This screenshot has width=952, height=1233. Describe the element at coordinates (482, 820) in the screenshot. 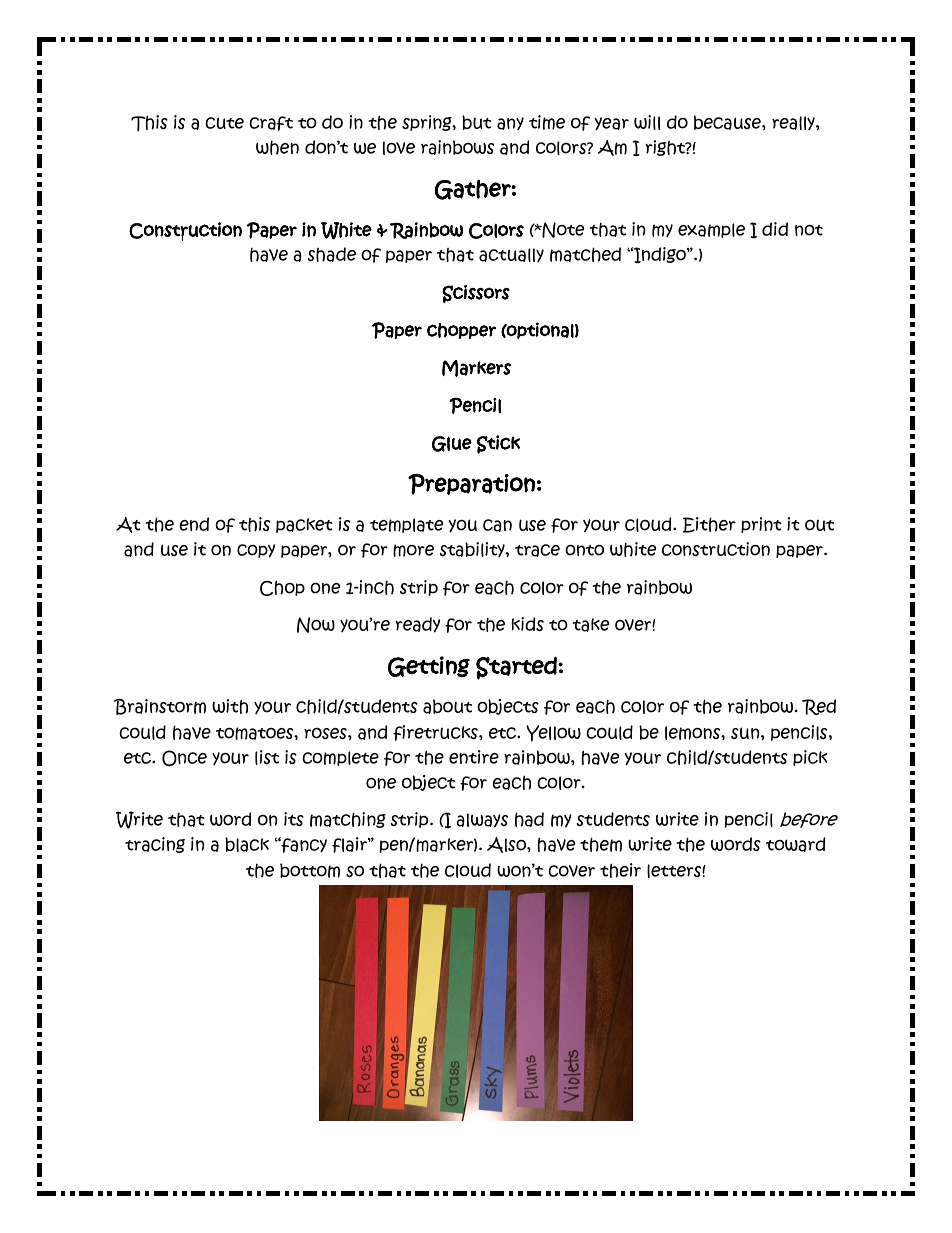

I see `always` at that location.
